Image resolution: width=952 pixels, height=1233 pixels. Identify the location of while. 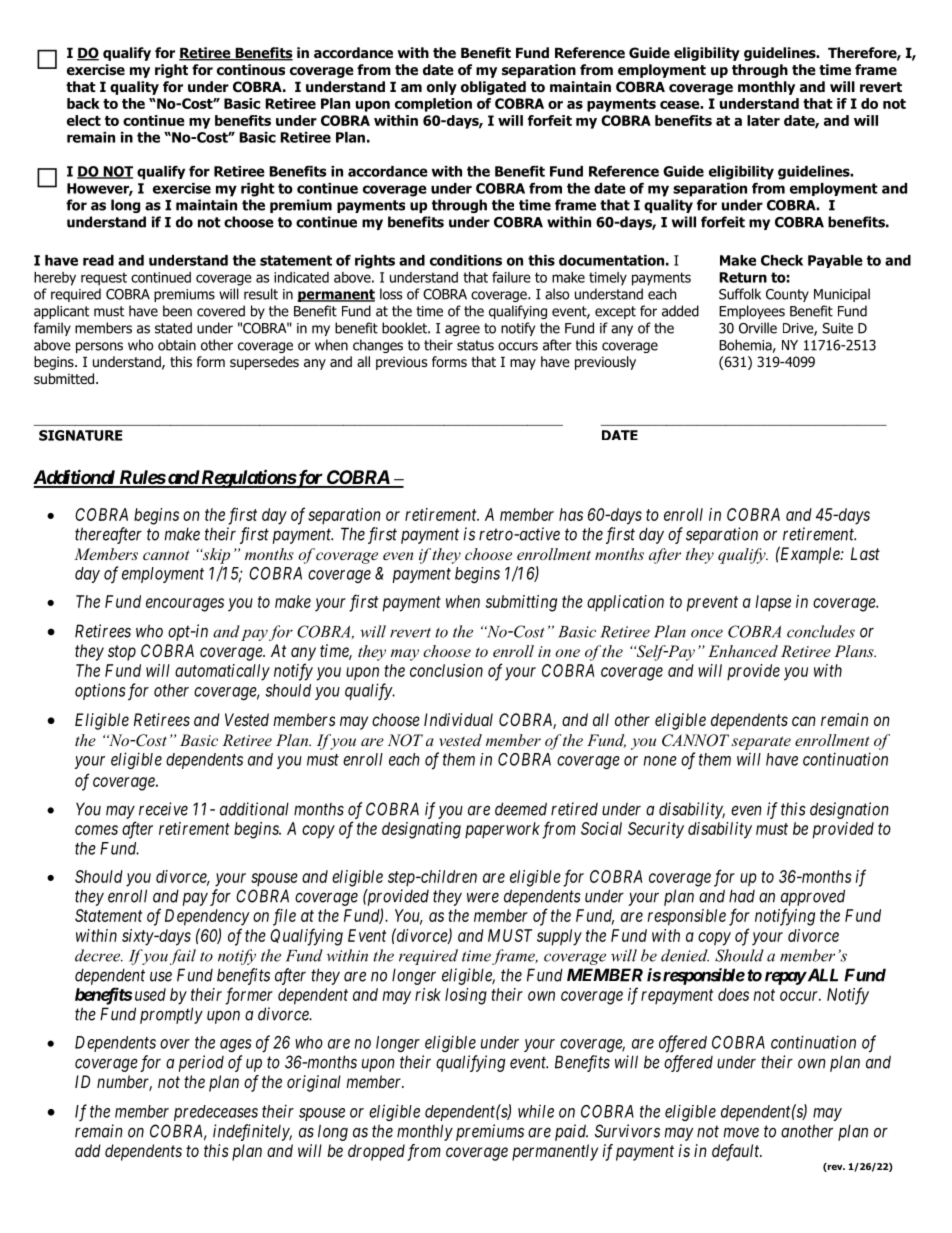
(536, 1111).
